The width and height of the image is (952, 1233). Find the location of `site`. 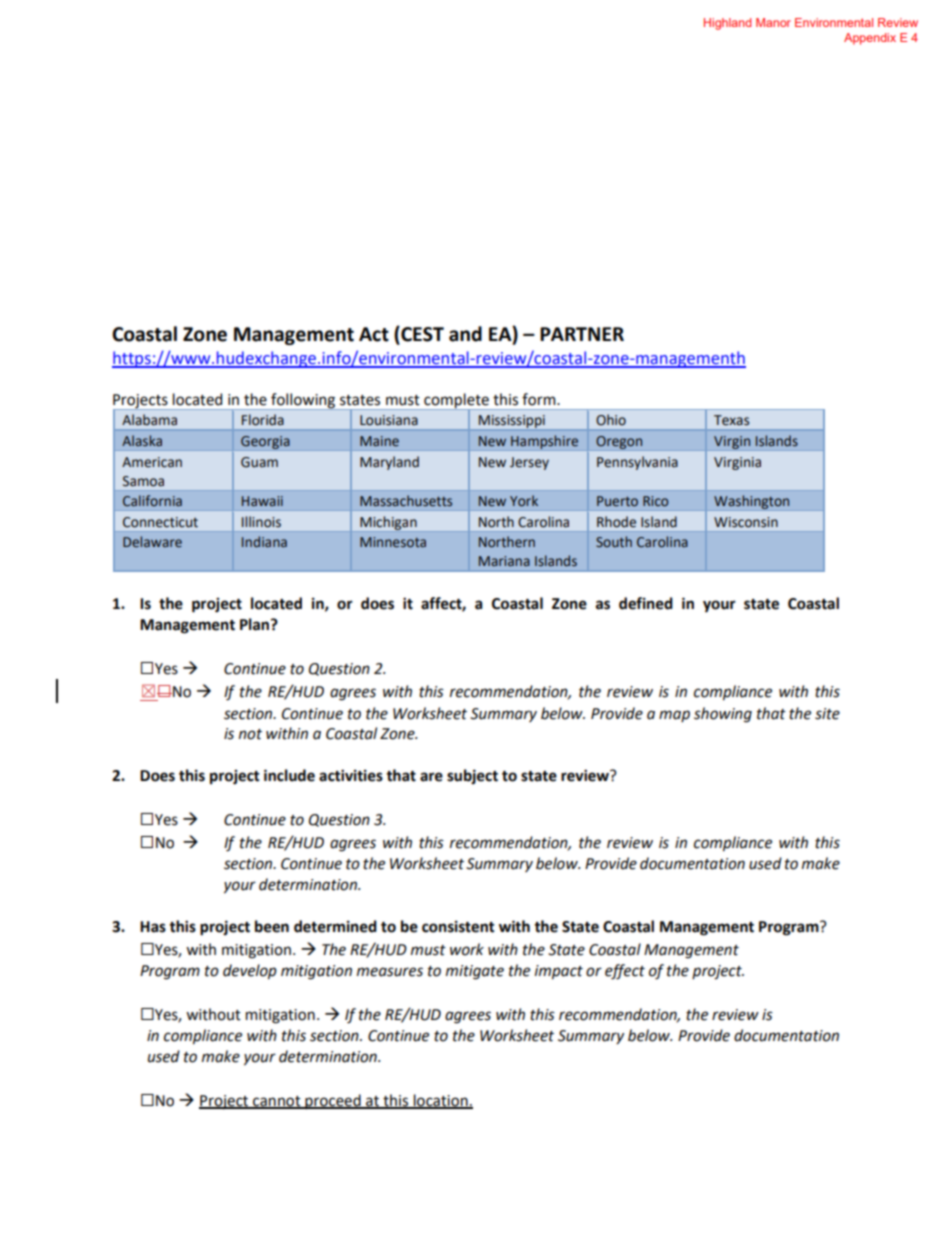

site is located at coordinates (827, 714).
